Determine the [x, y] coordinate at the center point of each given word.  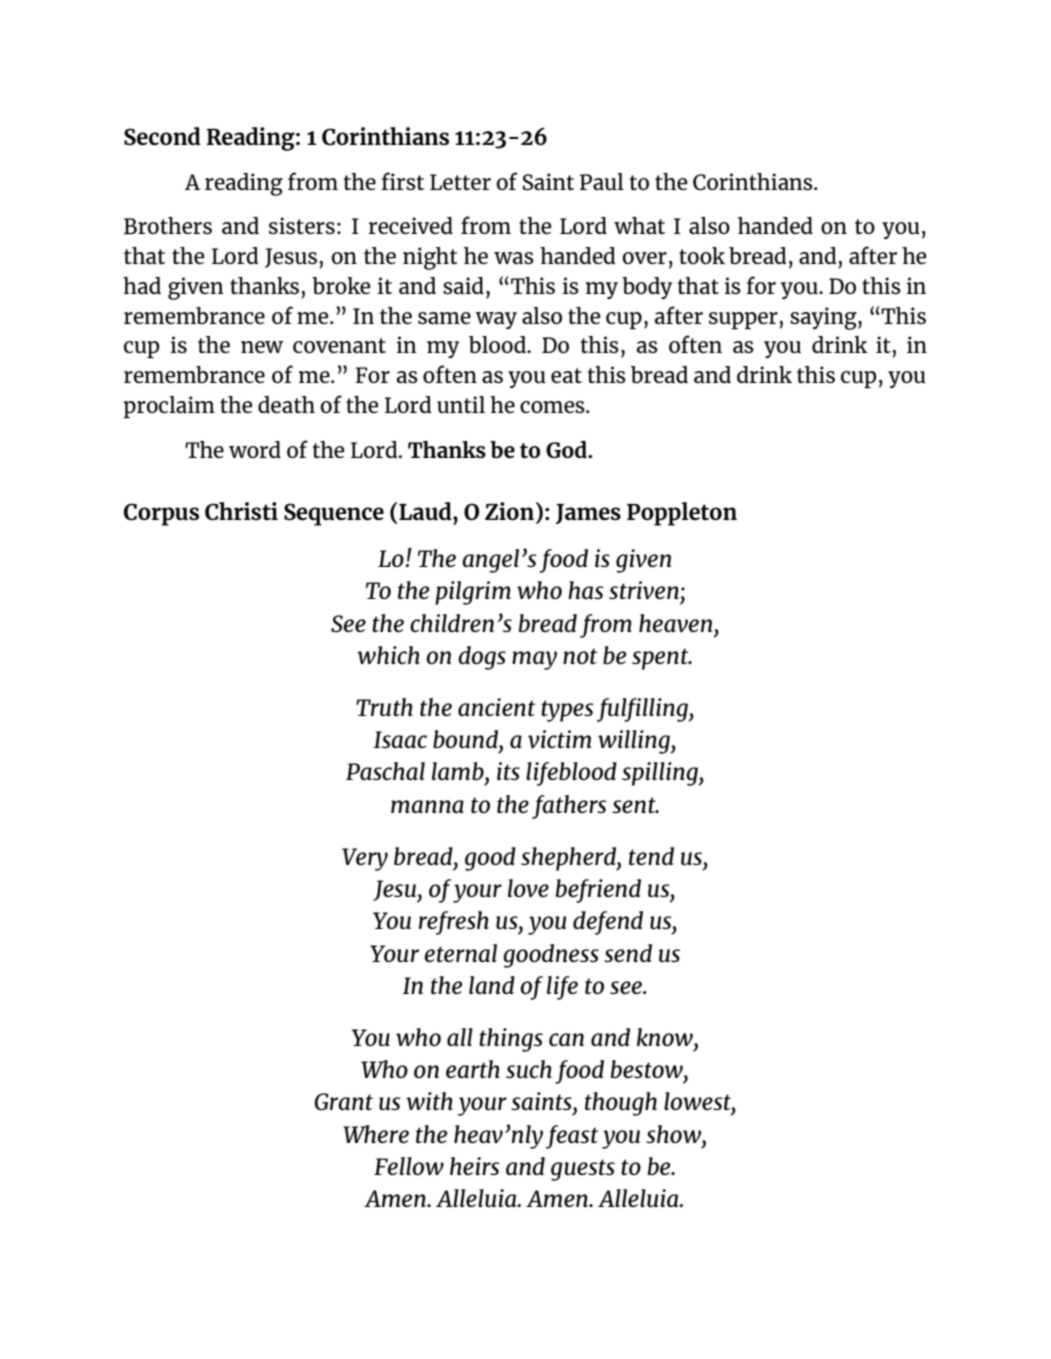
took [702, 255]
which [388, 655]
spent [661, 659]
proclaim [169, 407]
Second [162, 136]
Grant [344, 1101]
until [461, 404]
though [621, 1104]
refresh [454, 923]
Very [365, 859]
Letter [460, 182]
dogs [482, 658]
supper [743, 320]
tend [651, 856]
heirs [474, 1166]
